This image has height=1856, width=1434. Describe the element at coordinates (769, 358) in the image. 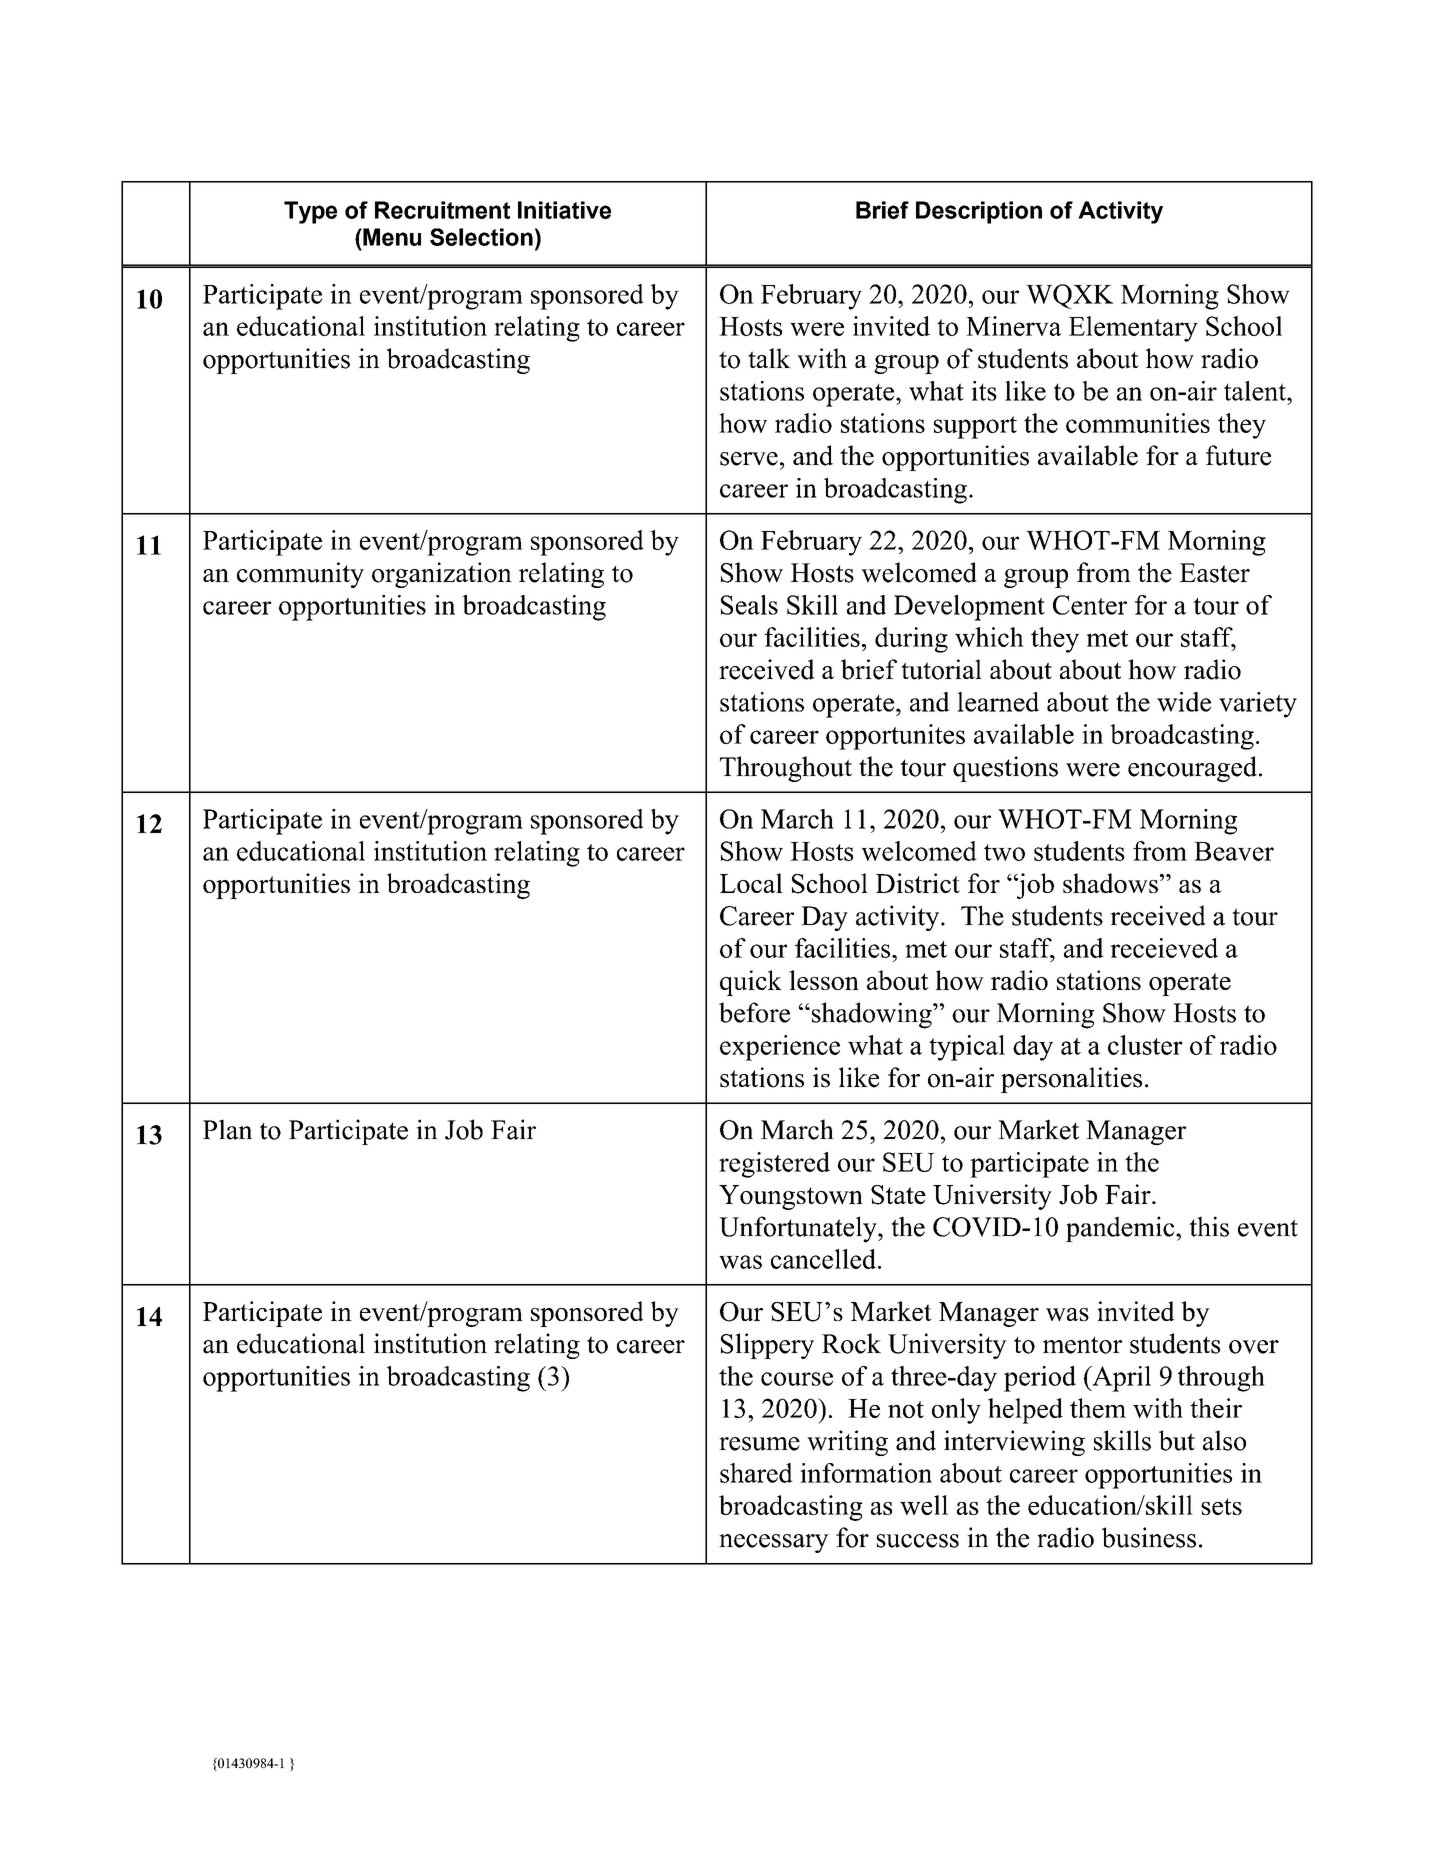

I see `talk` at that location.
